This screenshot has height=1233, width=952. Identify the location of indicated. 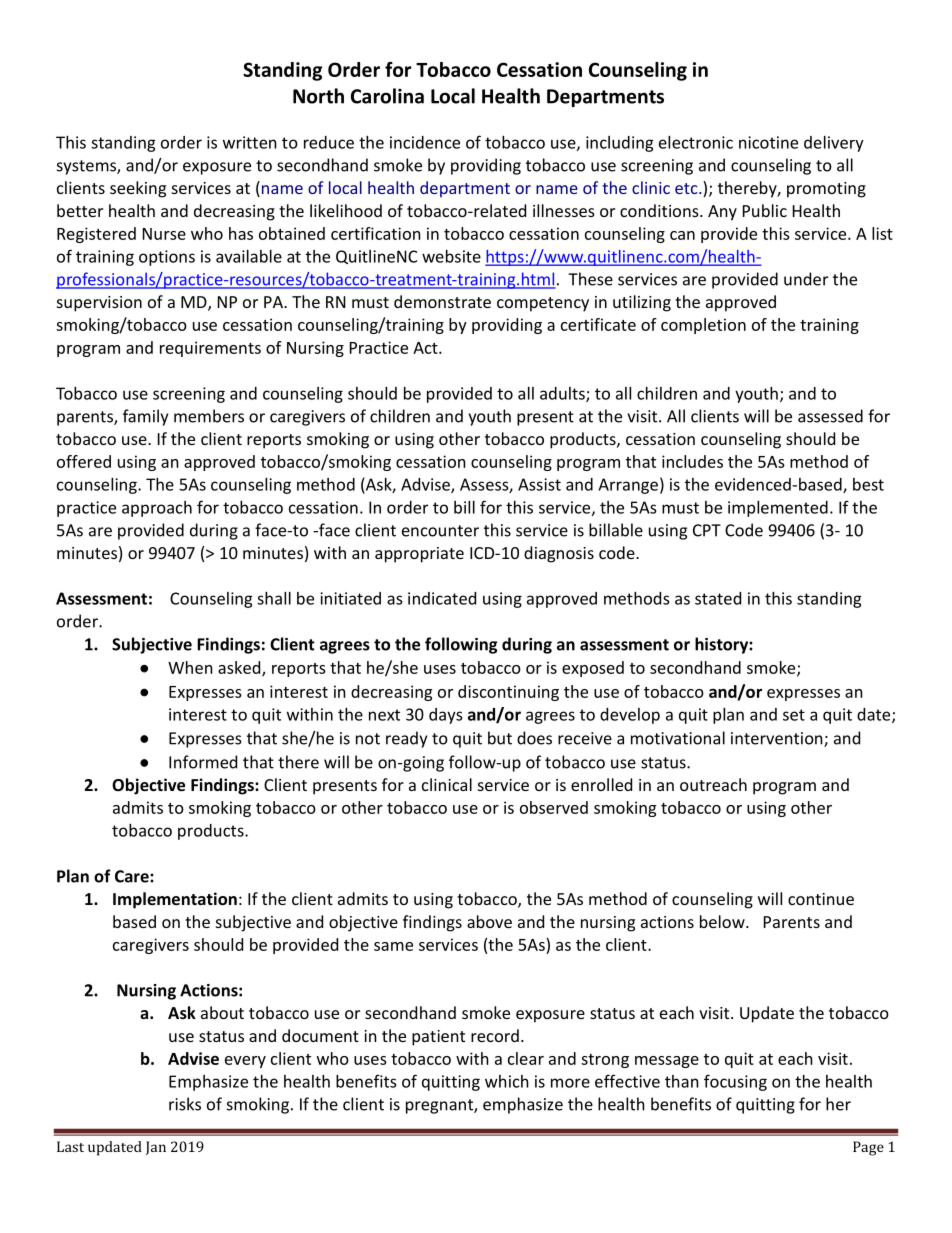
(442, 598).
